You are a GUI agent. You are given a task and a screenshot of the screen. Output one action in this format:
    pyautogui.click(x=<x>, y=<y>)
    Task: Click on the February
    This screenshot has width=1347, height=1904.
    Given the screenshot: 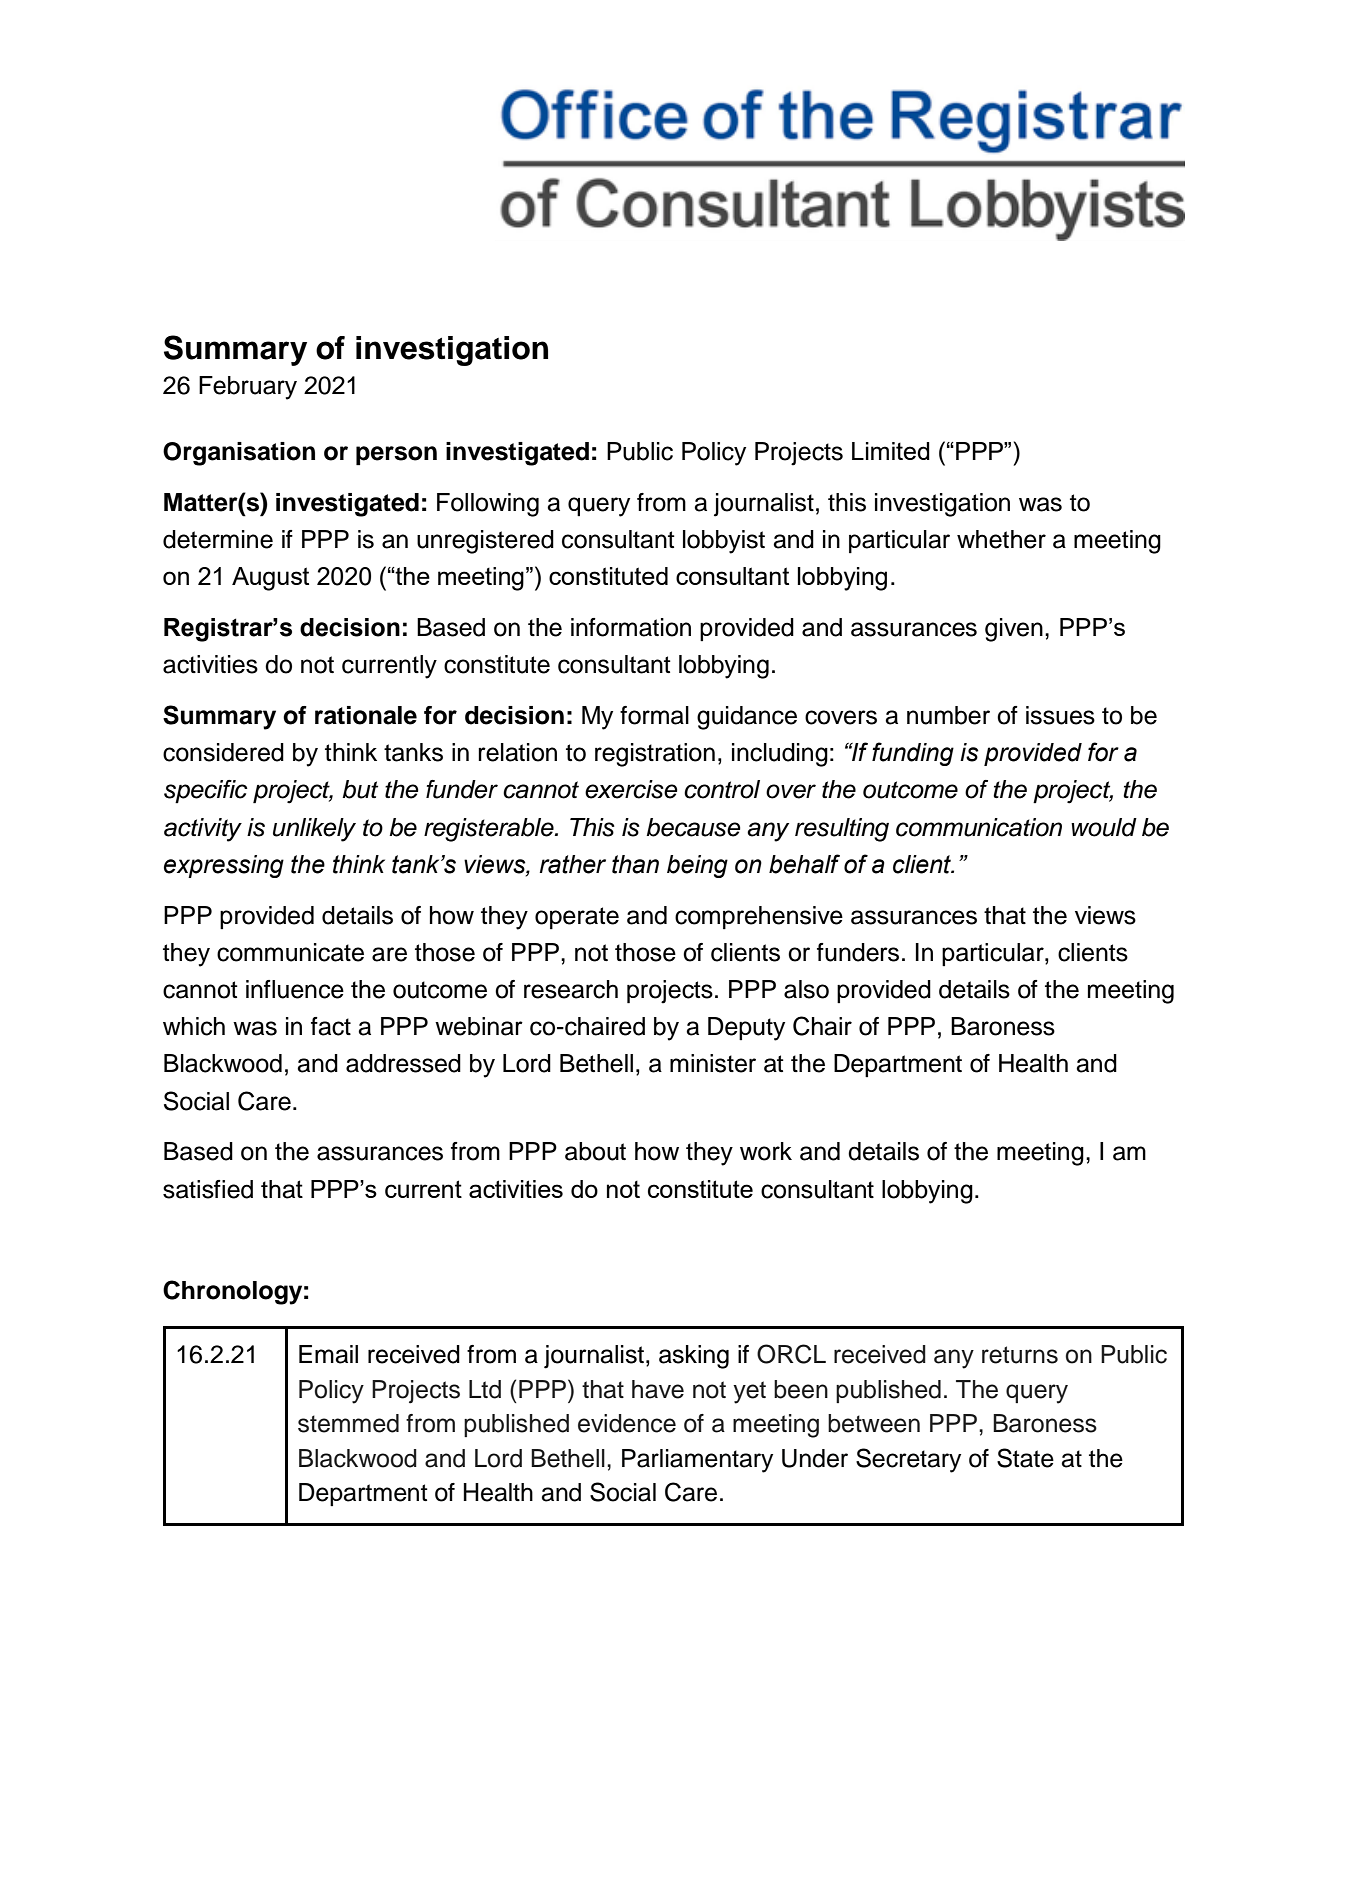 What is the action you would take?
    pyautogui.click(x=248, y=388)
